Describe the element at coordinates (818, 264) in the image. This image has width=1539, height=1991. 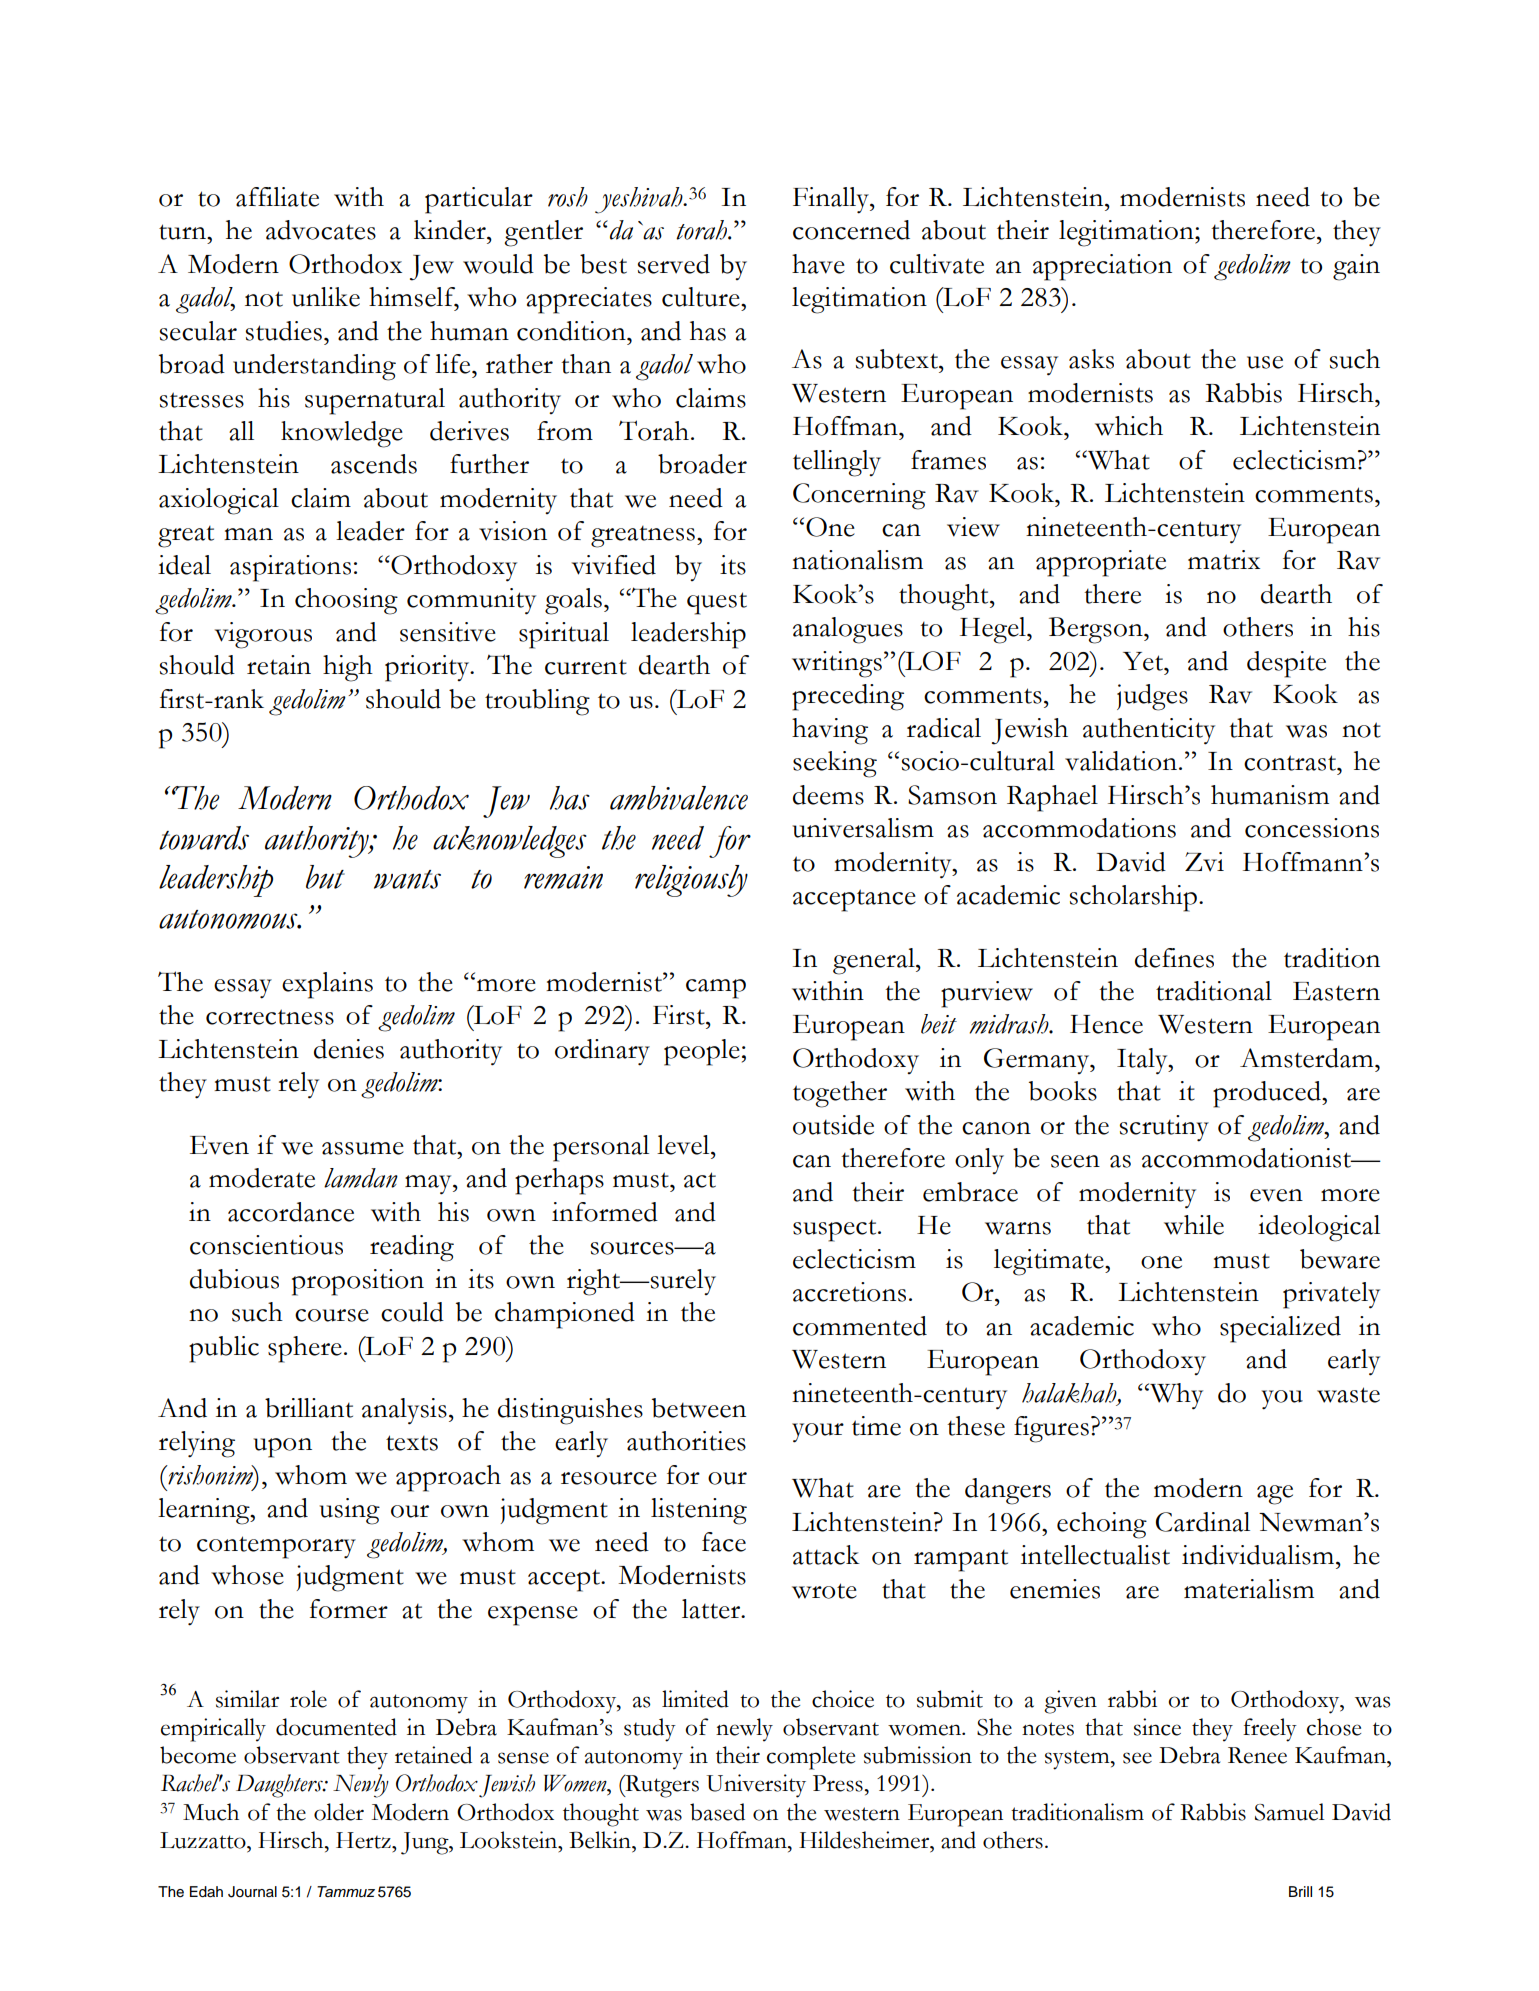
I see `have` at that location.
